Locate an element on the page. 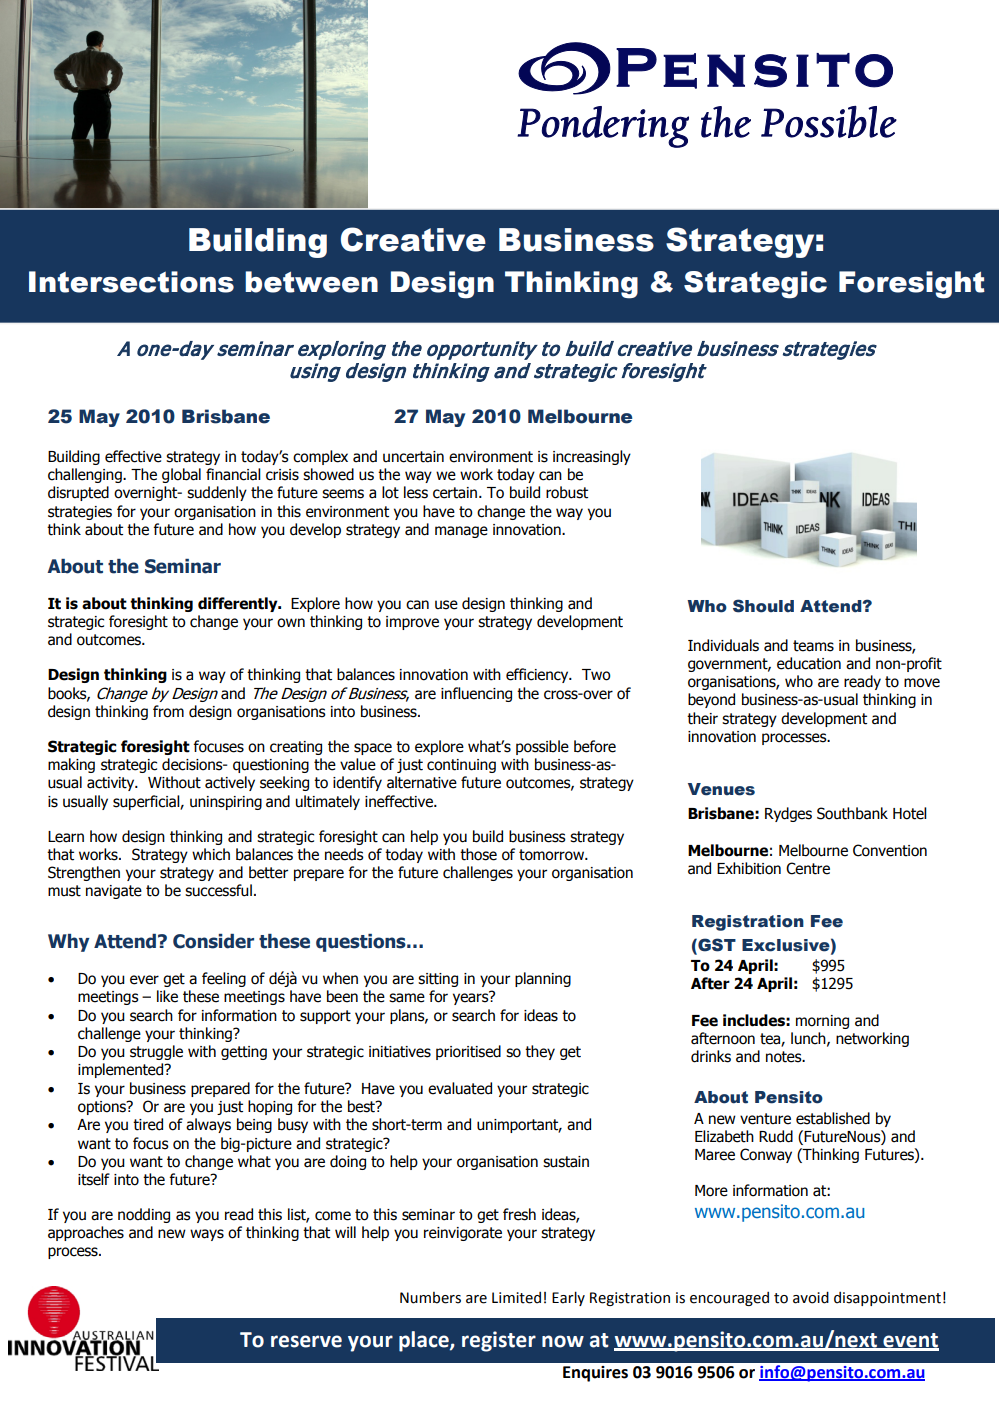 This document has width=999, height=1413. manage is located at coordinates (461, 532).
